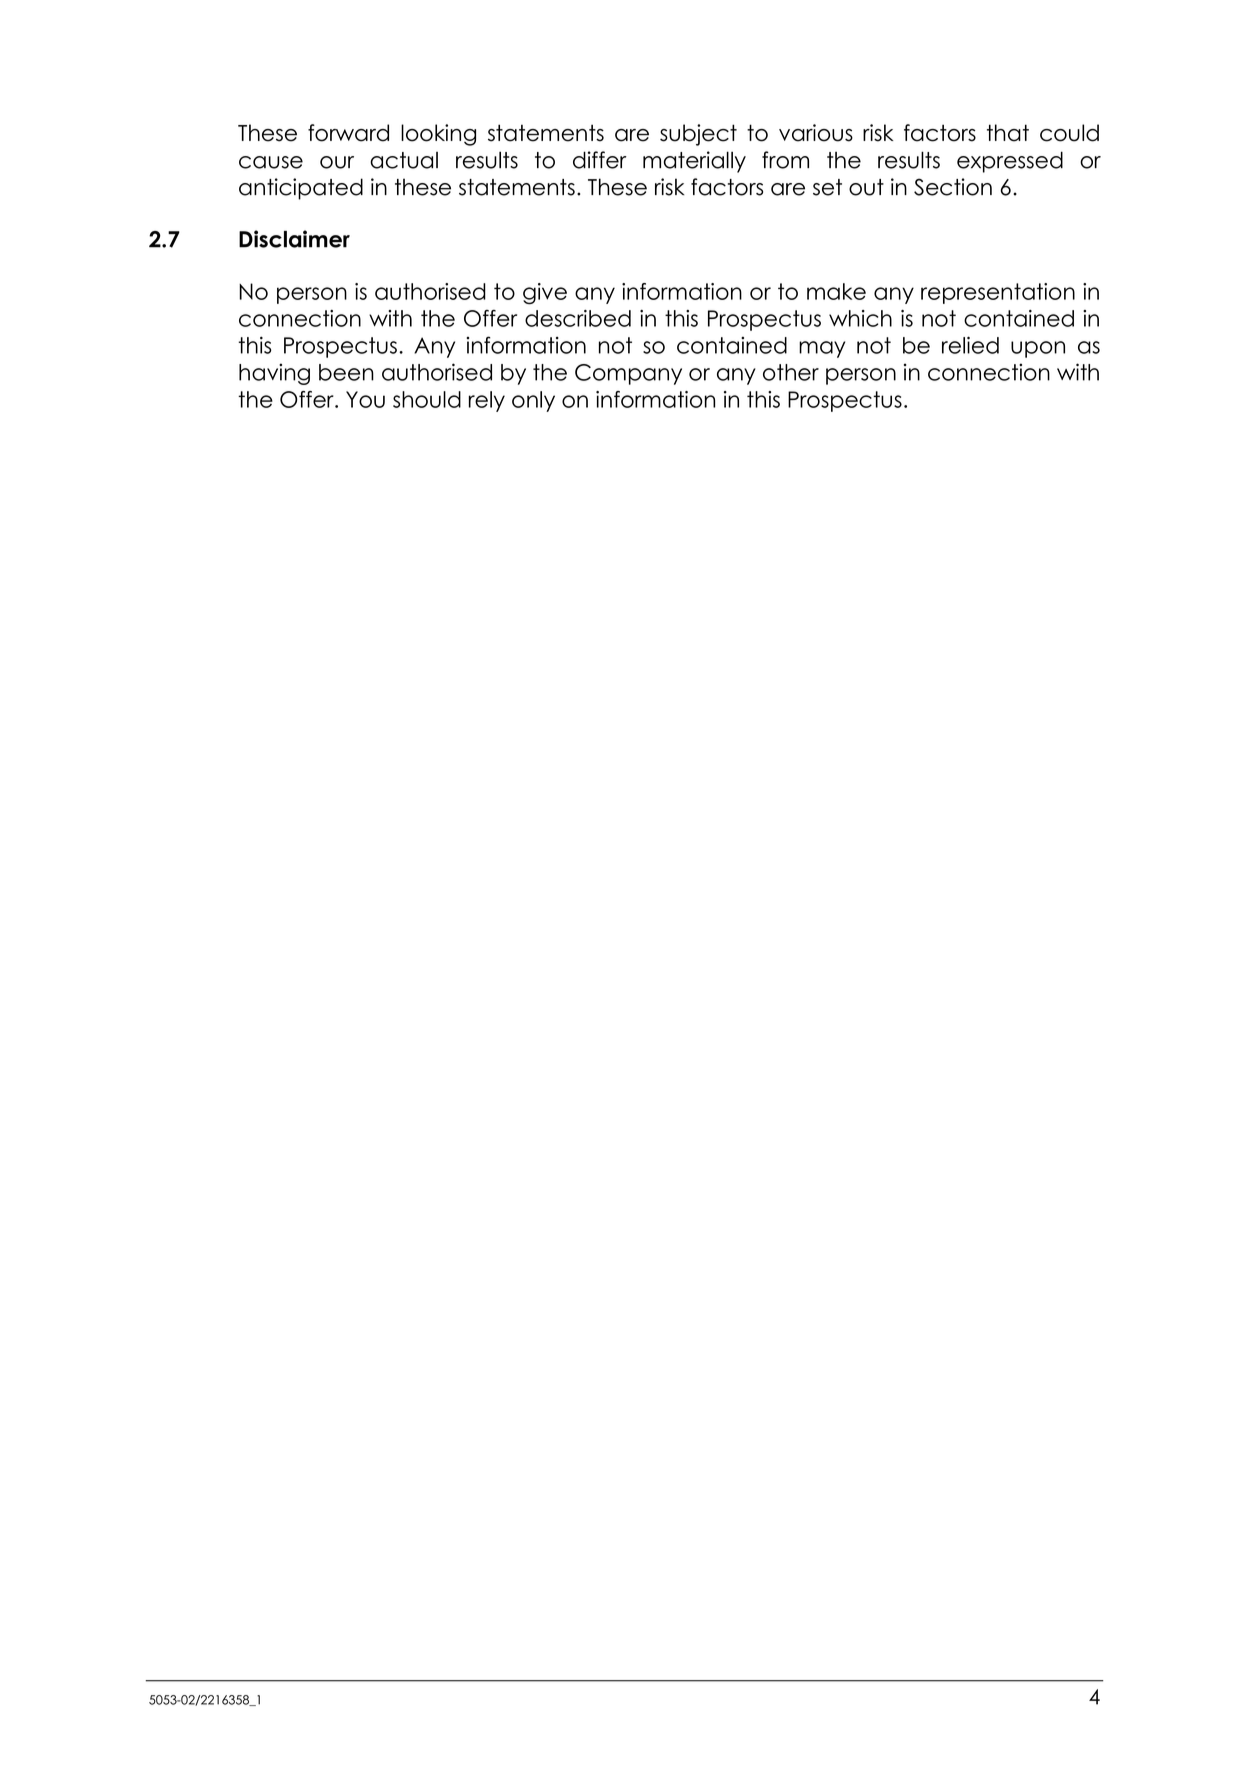 This screenshot has height=1766, width=1249. Describe the element at coordinates (1008, 133) in the screenshot. I see `that` at that location.
